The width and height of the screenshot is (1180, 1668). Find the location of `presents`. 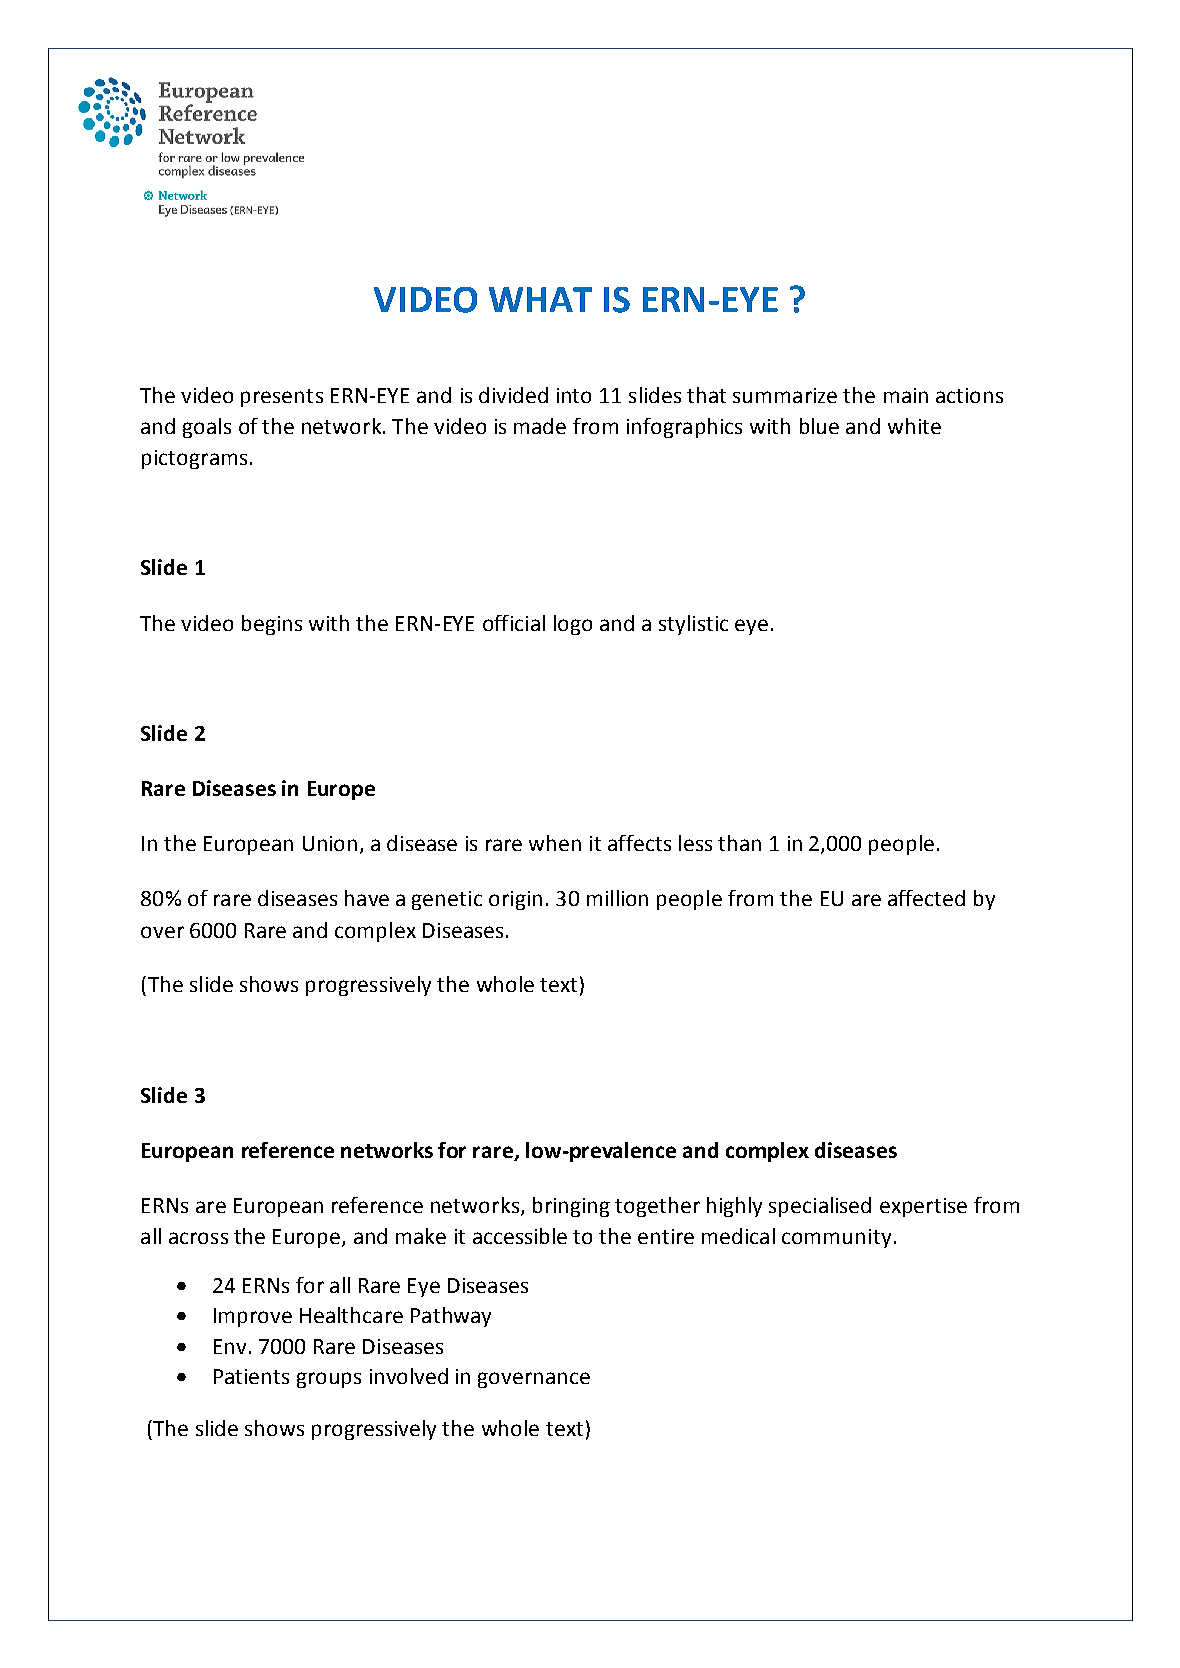

presents is located at coordinates (282, 398).
